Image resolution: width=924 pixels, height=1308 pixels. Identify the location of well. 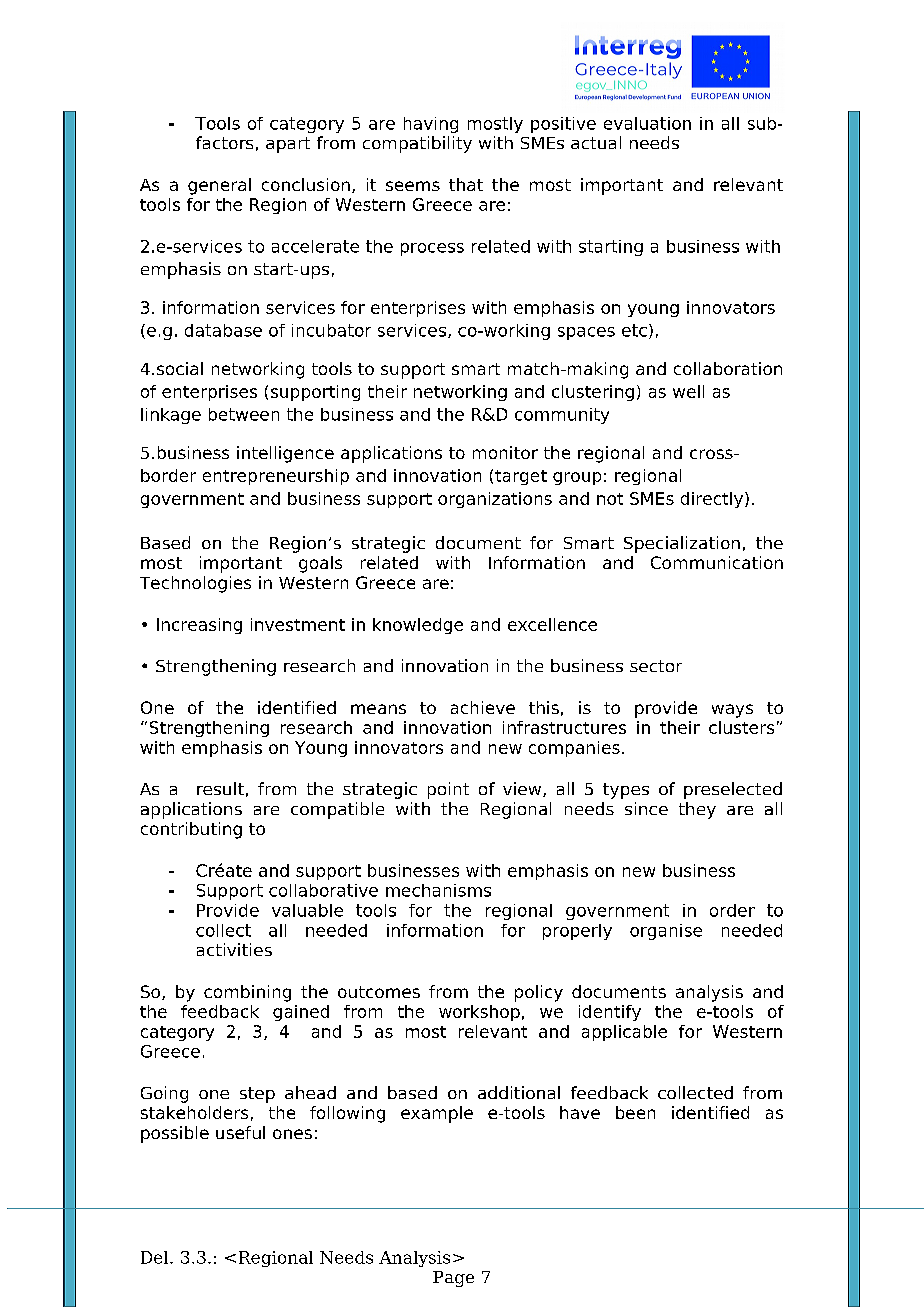
(688, 391).
